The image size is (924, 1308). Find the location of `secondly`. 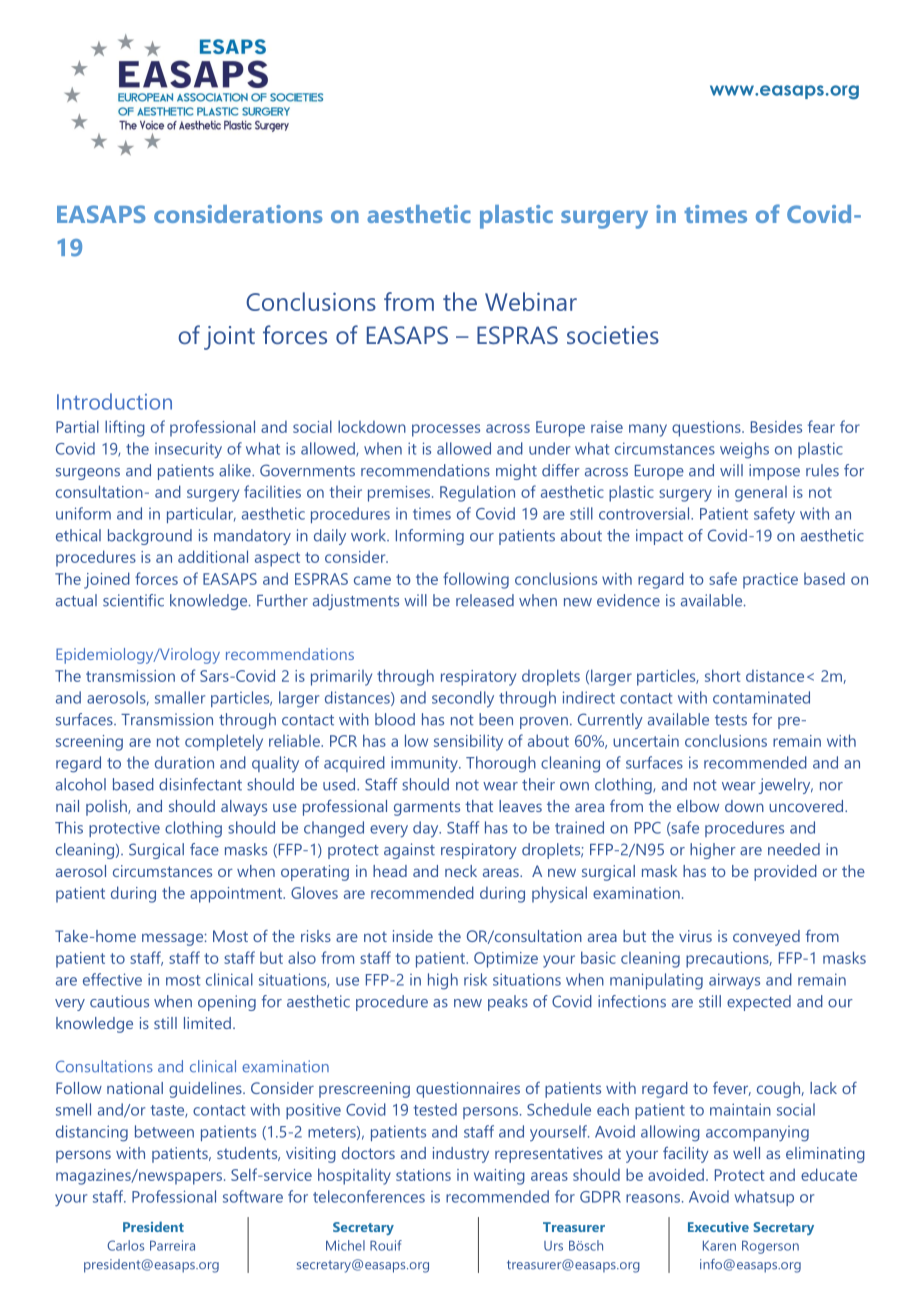

secondly is located at coordinates (463, 699).
